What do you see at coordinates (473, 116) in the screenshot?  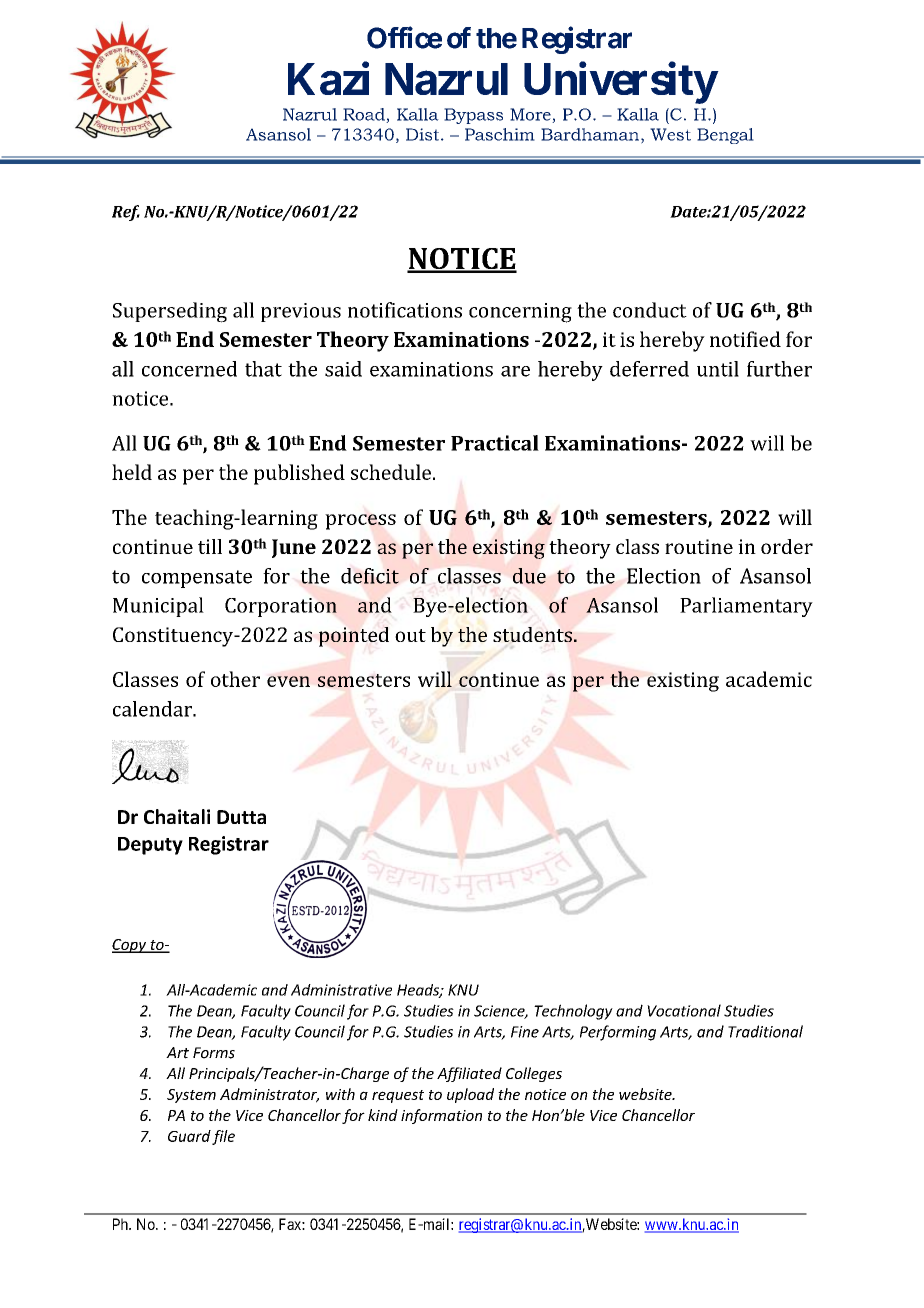 I see `Bypass` at bounding box center [473, 116].
